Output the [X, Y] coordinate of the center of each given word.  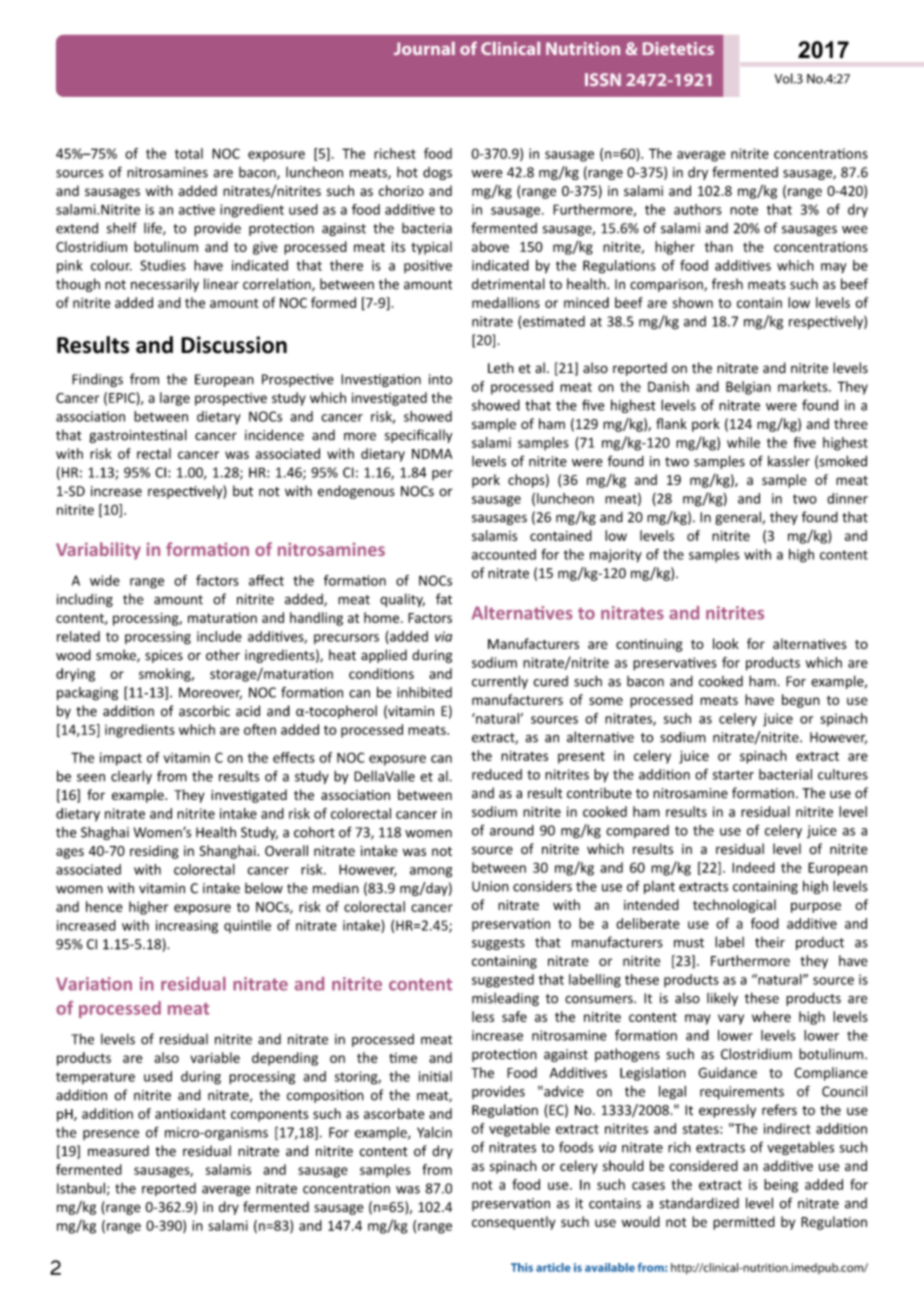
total [189, 153]
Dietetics [678, 48]
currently [500, 682]
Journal [424, 48]
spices [164, 656]
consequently [513, 1223]
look [726, 643]
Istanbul [81, 1188]
